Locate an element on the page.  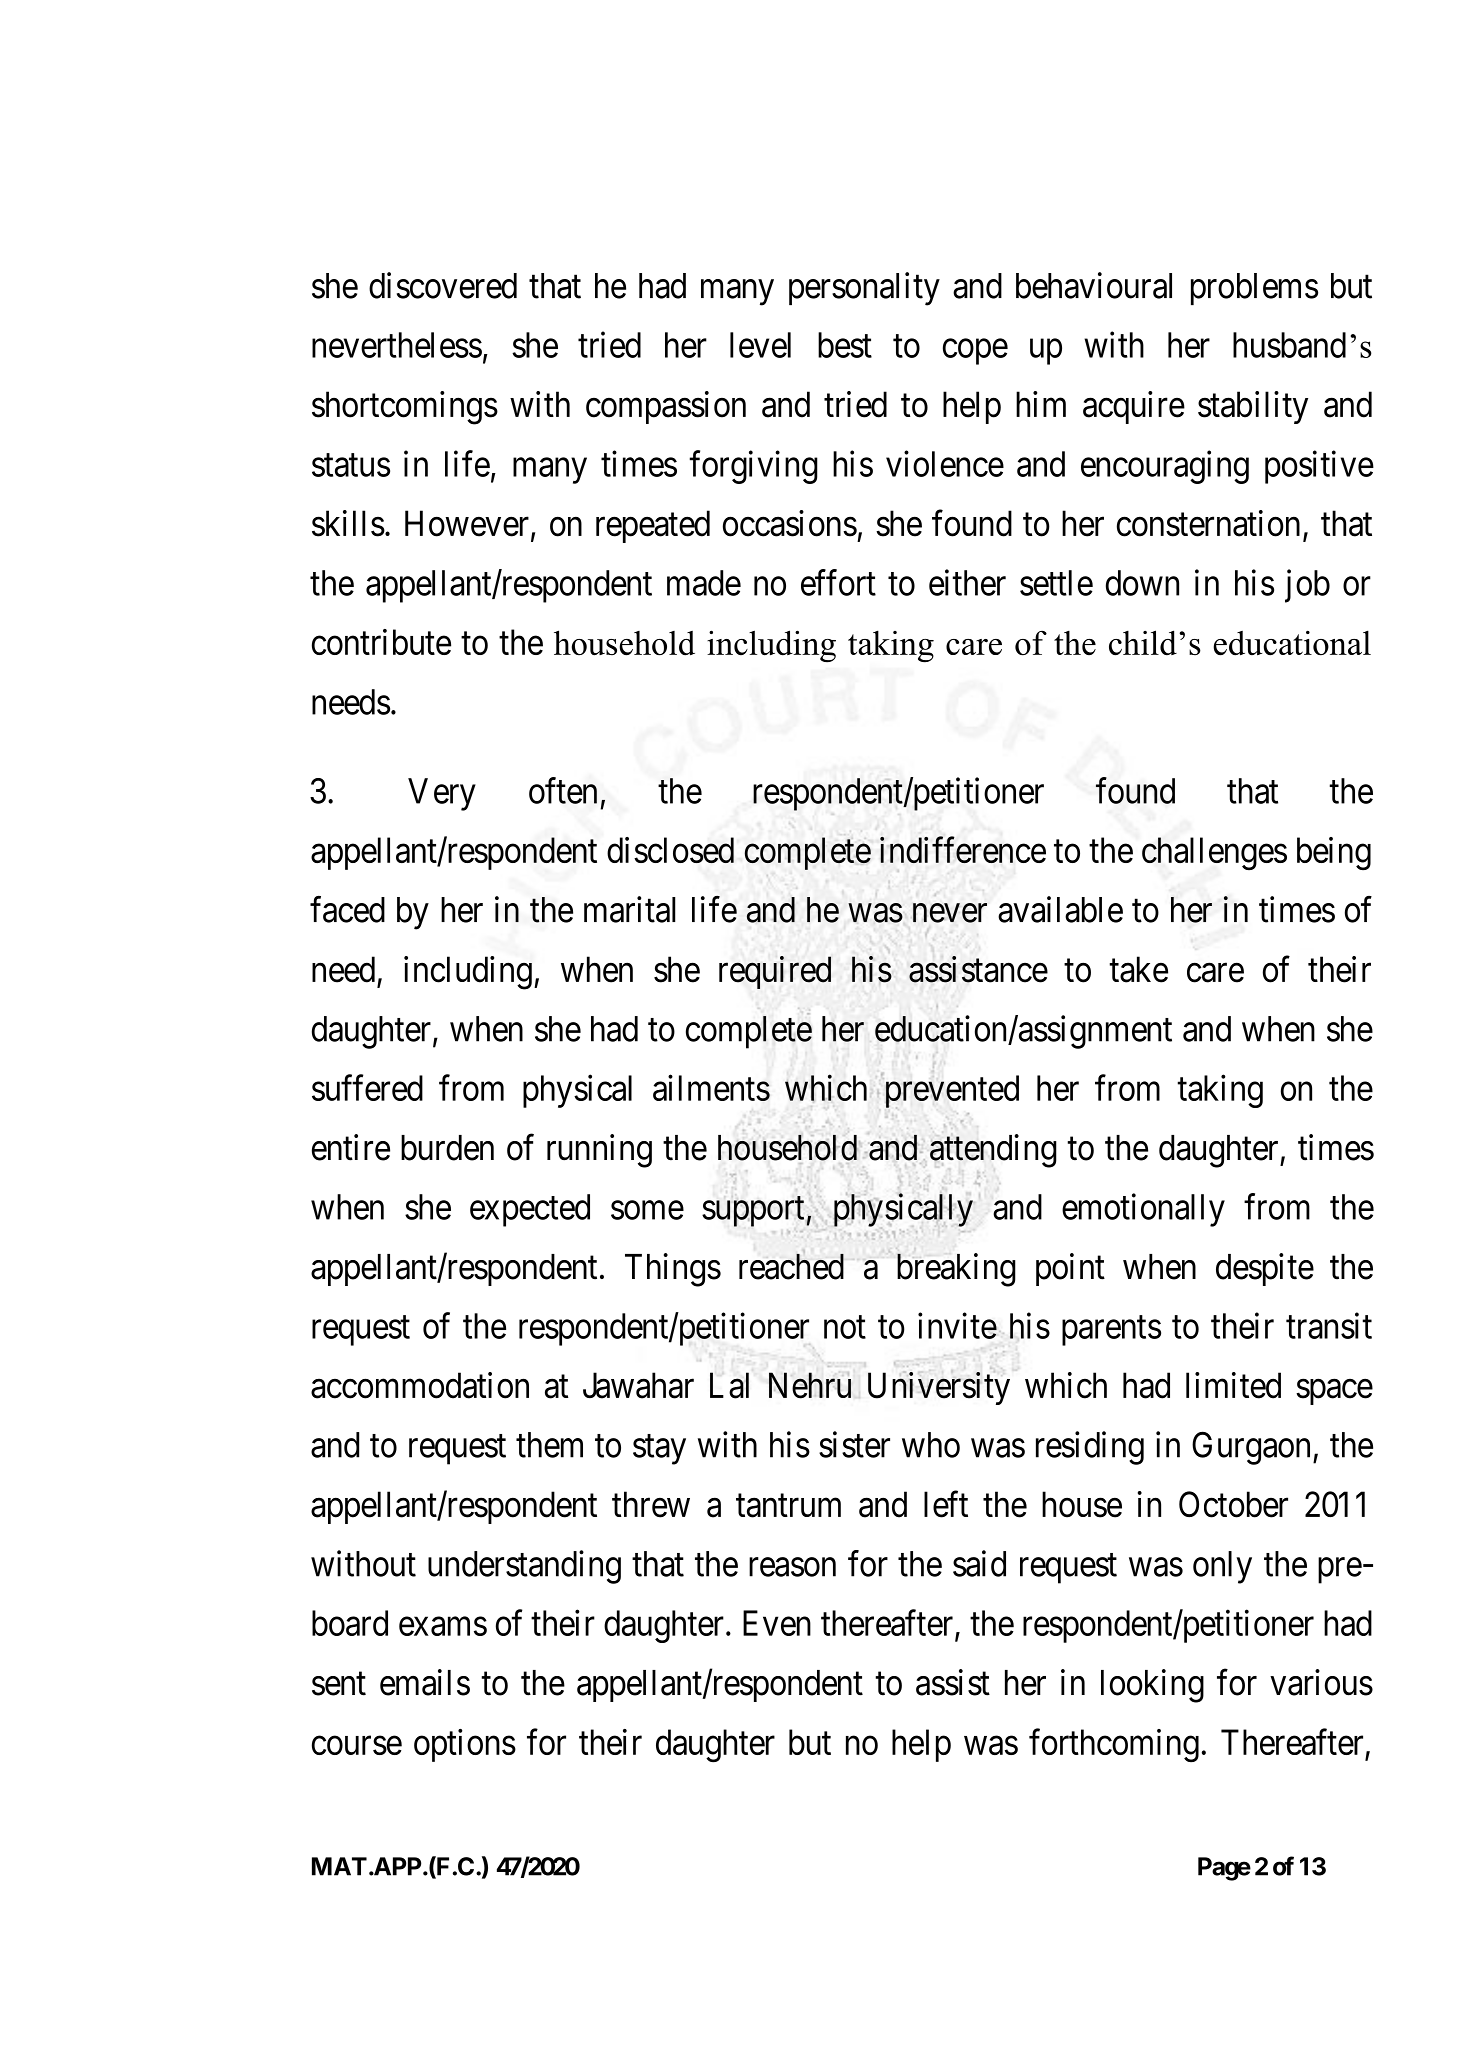
suffered is located at coordinates (367, 1087).
